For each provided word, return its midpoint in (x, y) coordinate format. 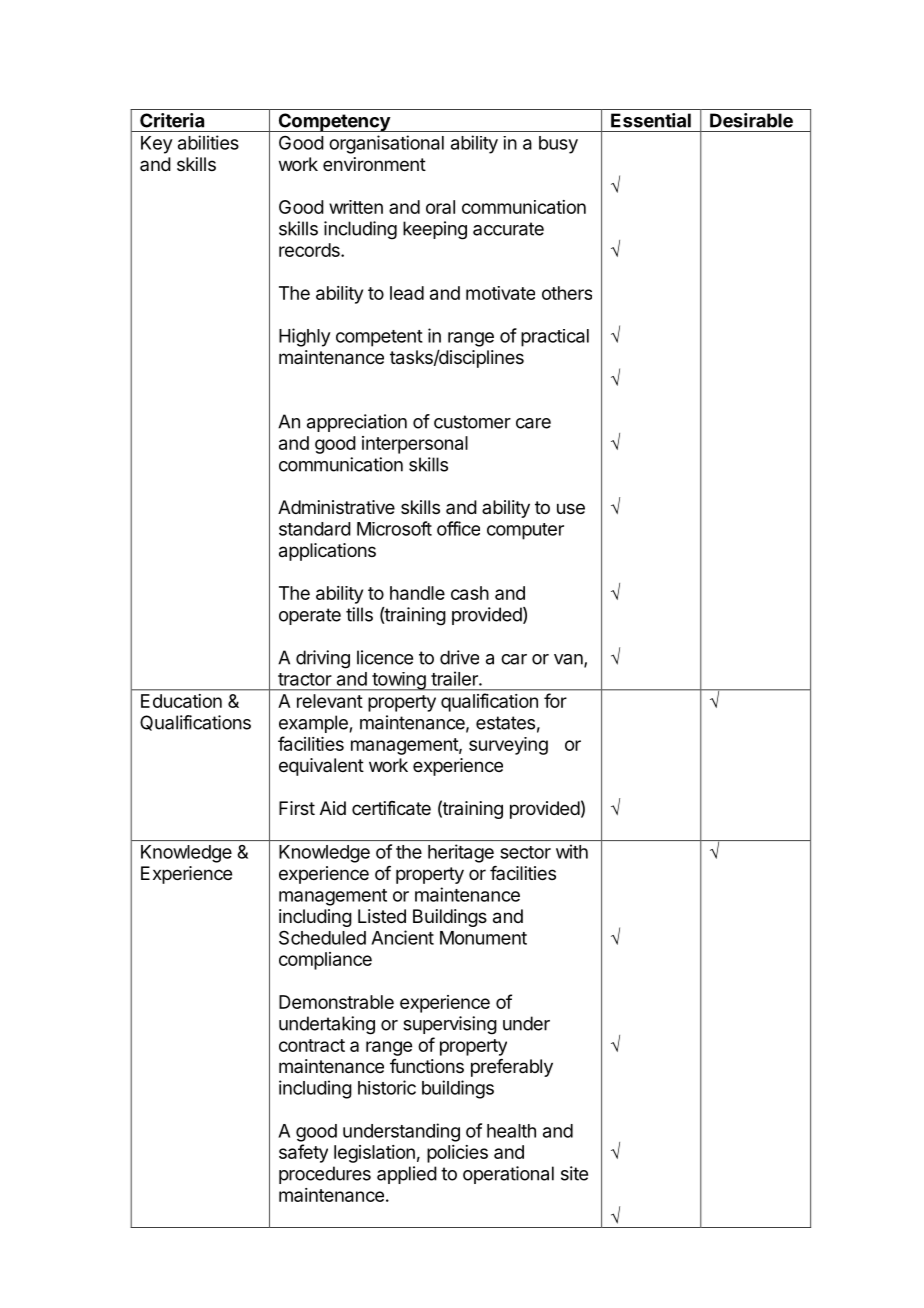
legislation (374, 1154)
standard (315, 529)
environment (374, 164)
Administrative (336, 507)
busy (558, 145)
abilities (208, 142)
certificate (391, 808)
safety (303, 1153)
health (511, 1131)
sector (525, 852)
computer (525, 531)
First (297, 808)
